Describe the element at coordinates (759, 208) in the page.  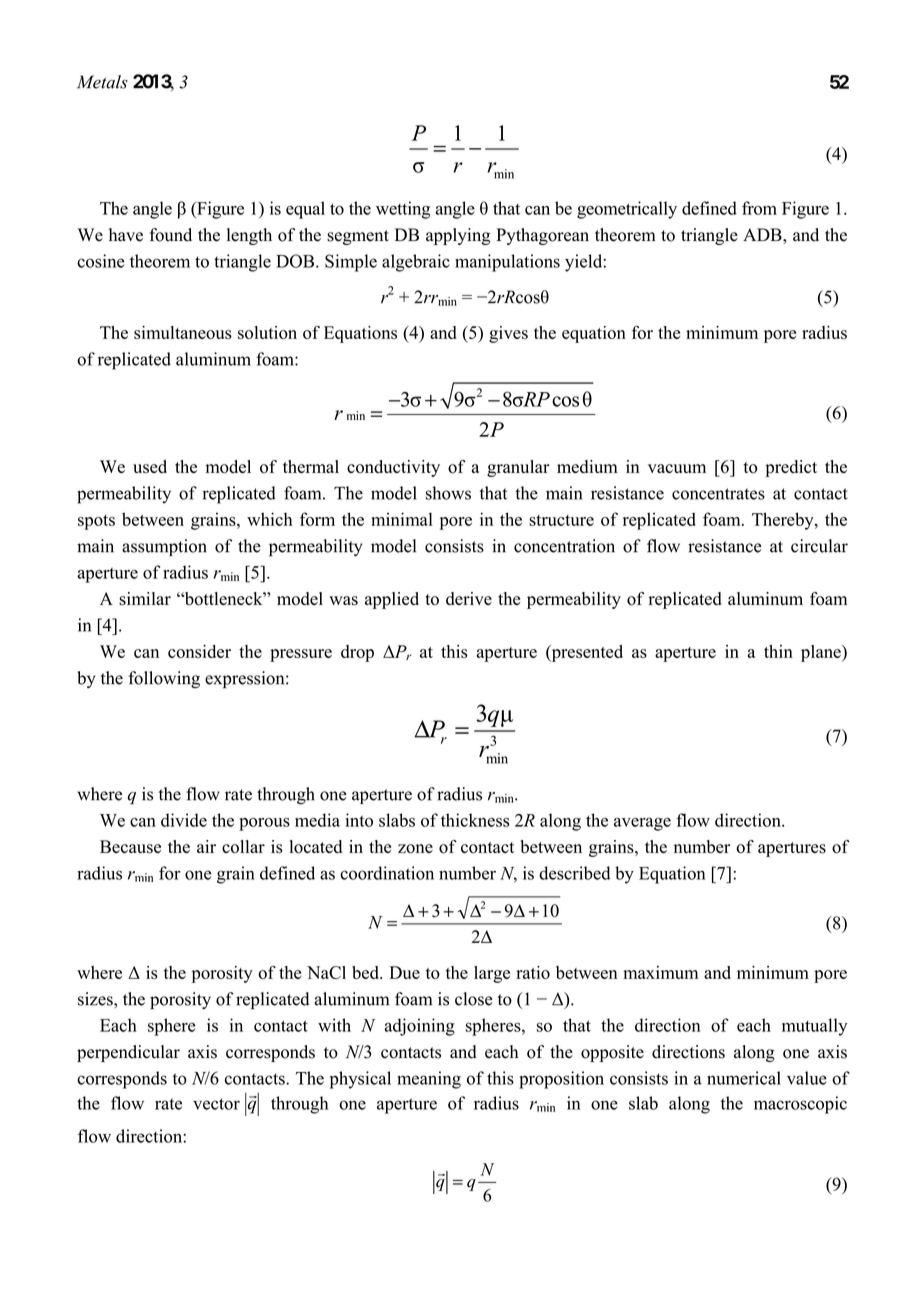
I see `from` at that location.
